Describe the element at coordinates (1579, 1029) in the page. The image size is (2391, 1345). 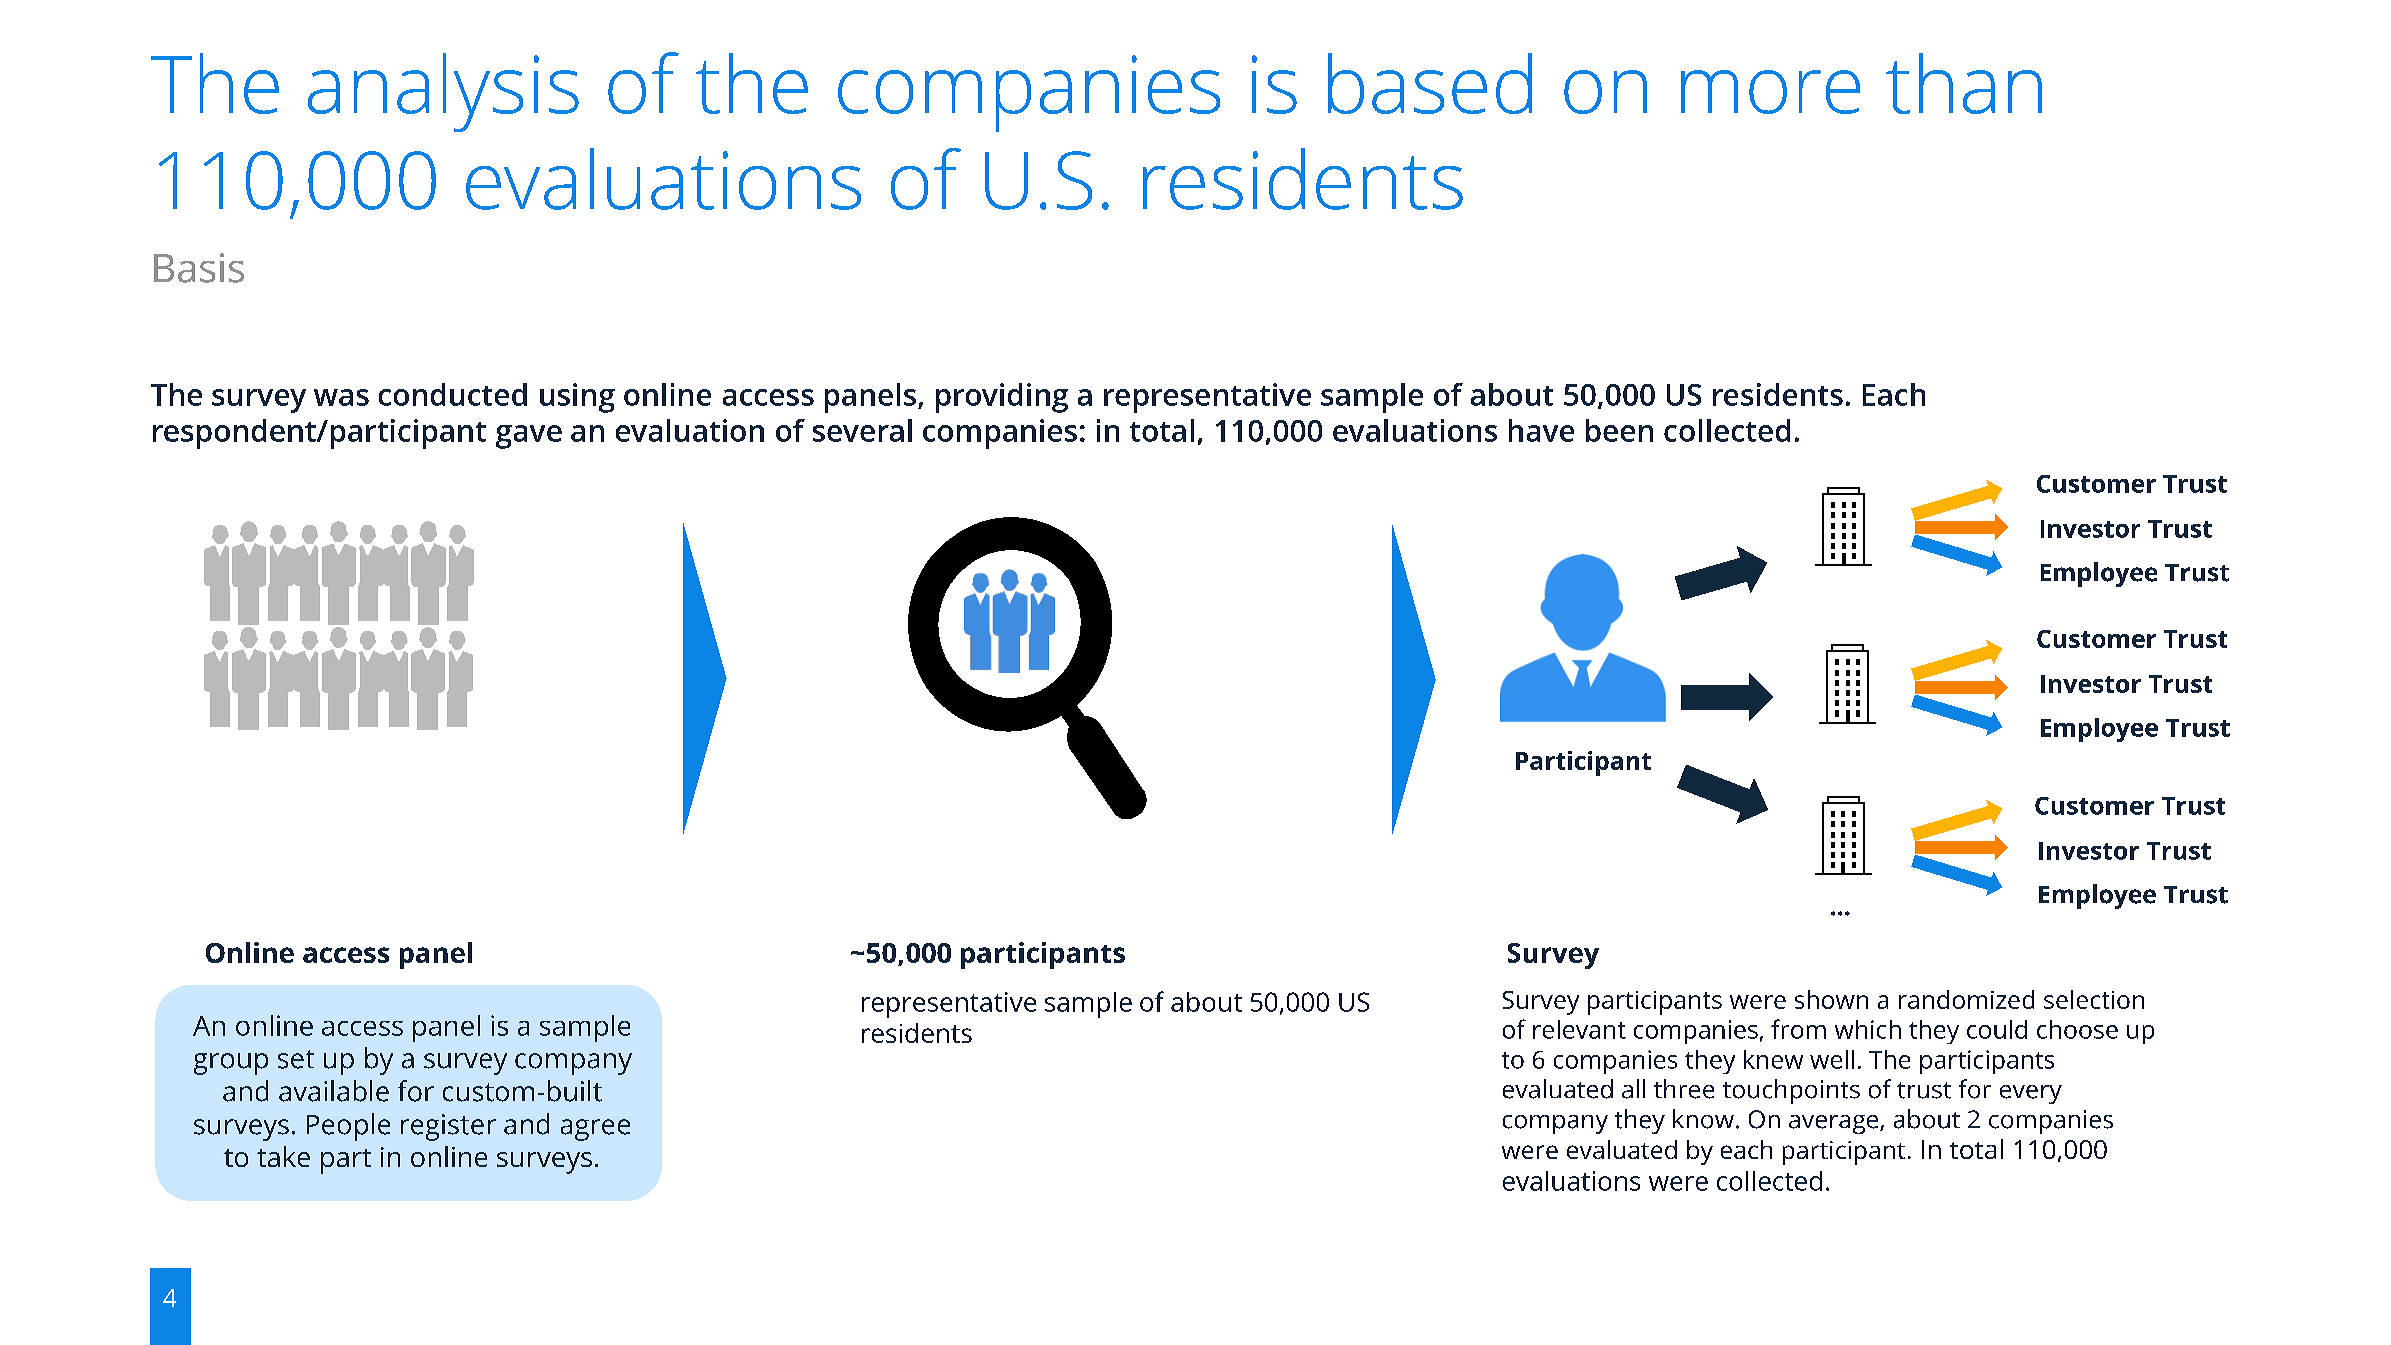
I see `relevant` at that location.
